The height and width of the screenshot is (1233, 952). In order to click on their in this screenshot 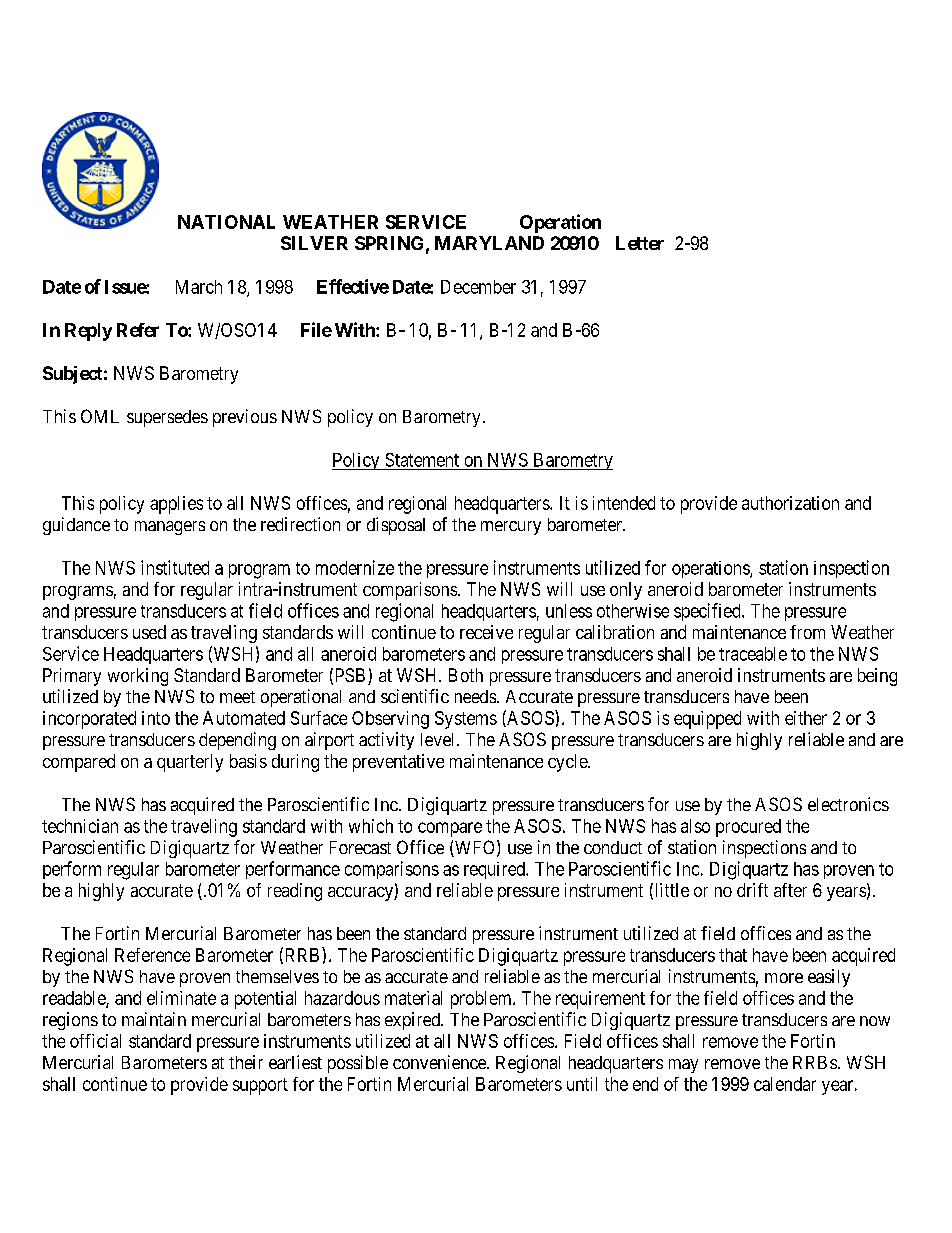, I will do `click(246, 1062)`.
